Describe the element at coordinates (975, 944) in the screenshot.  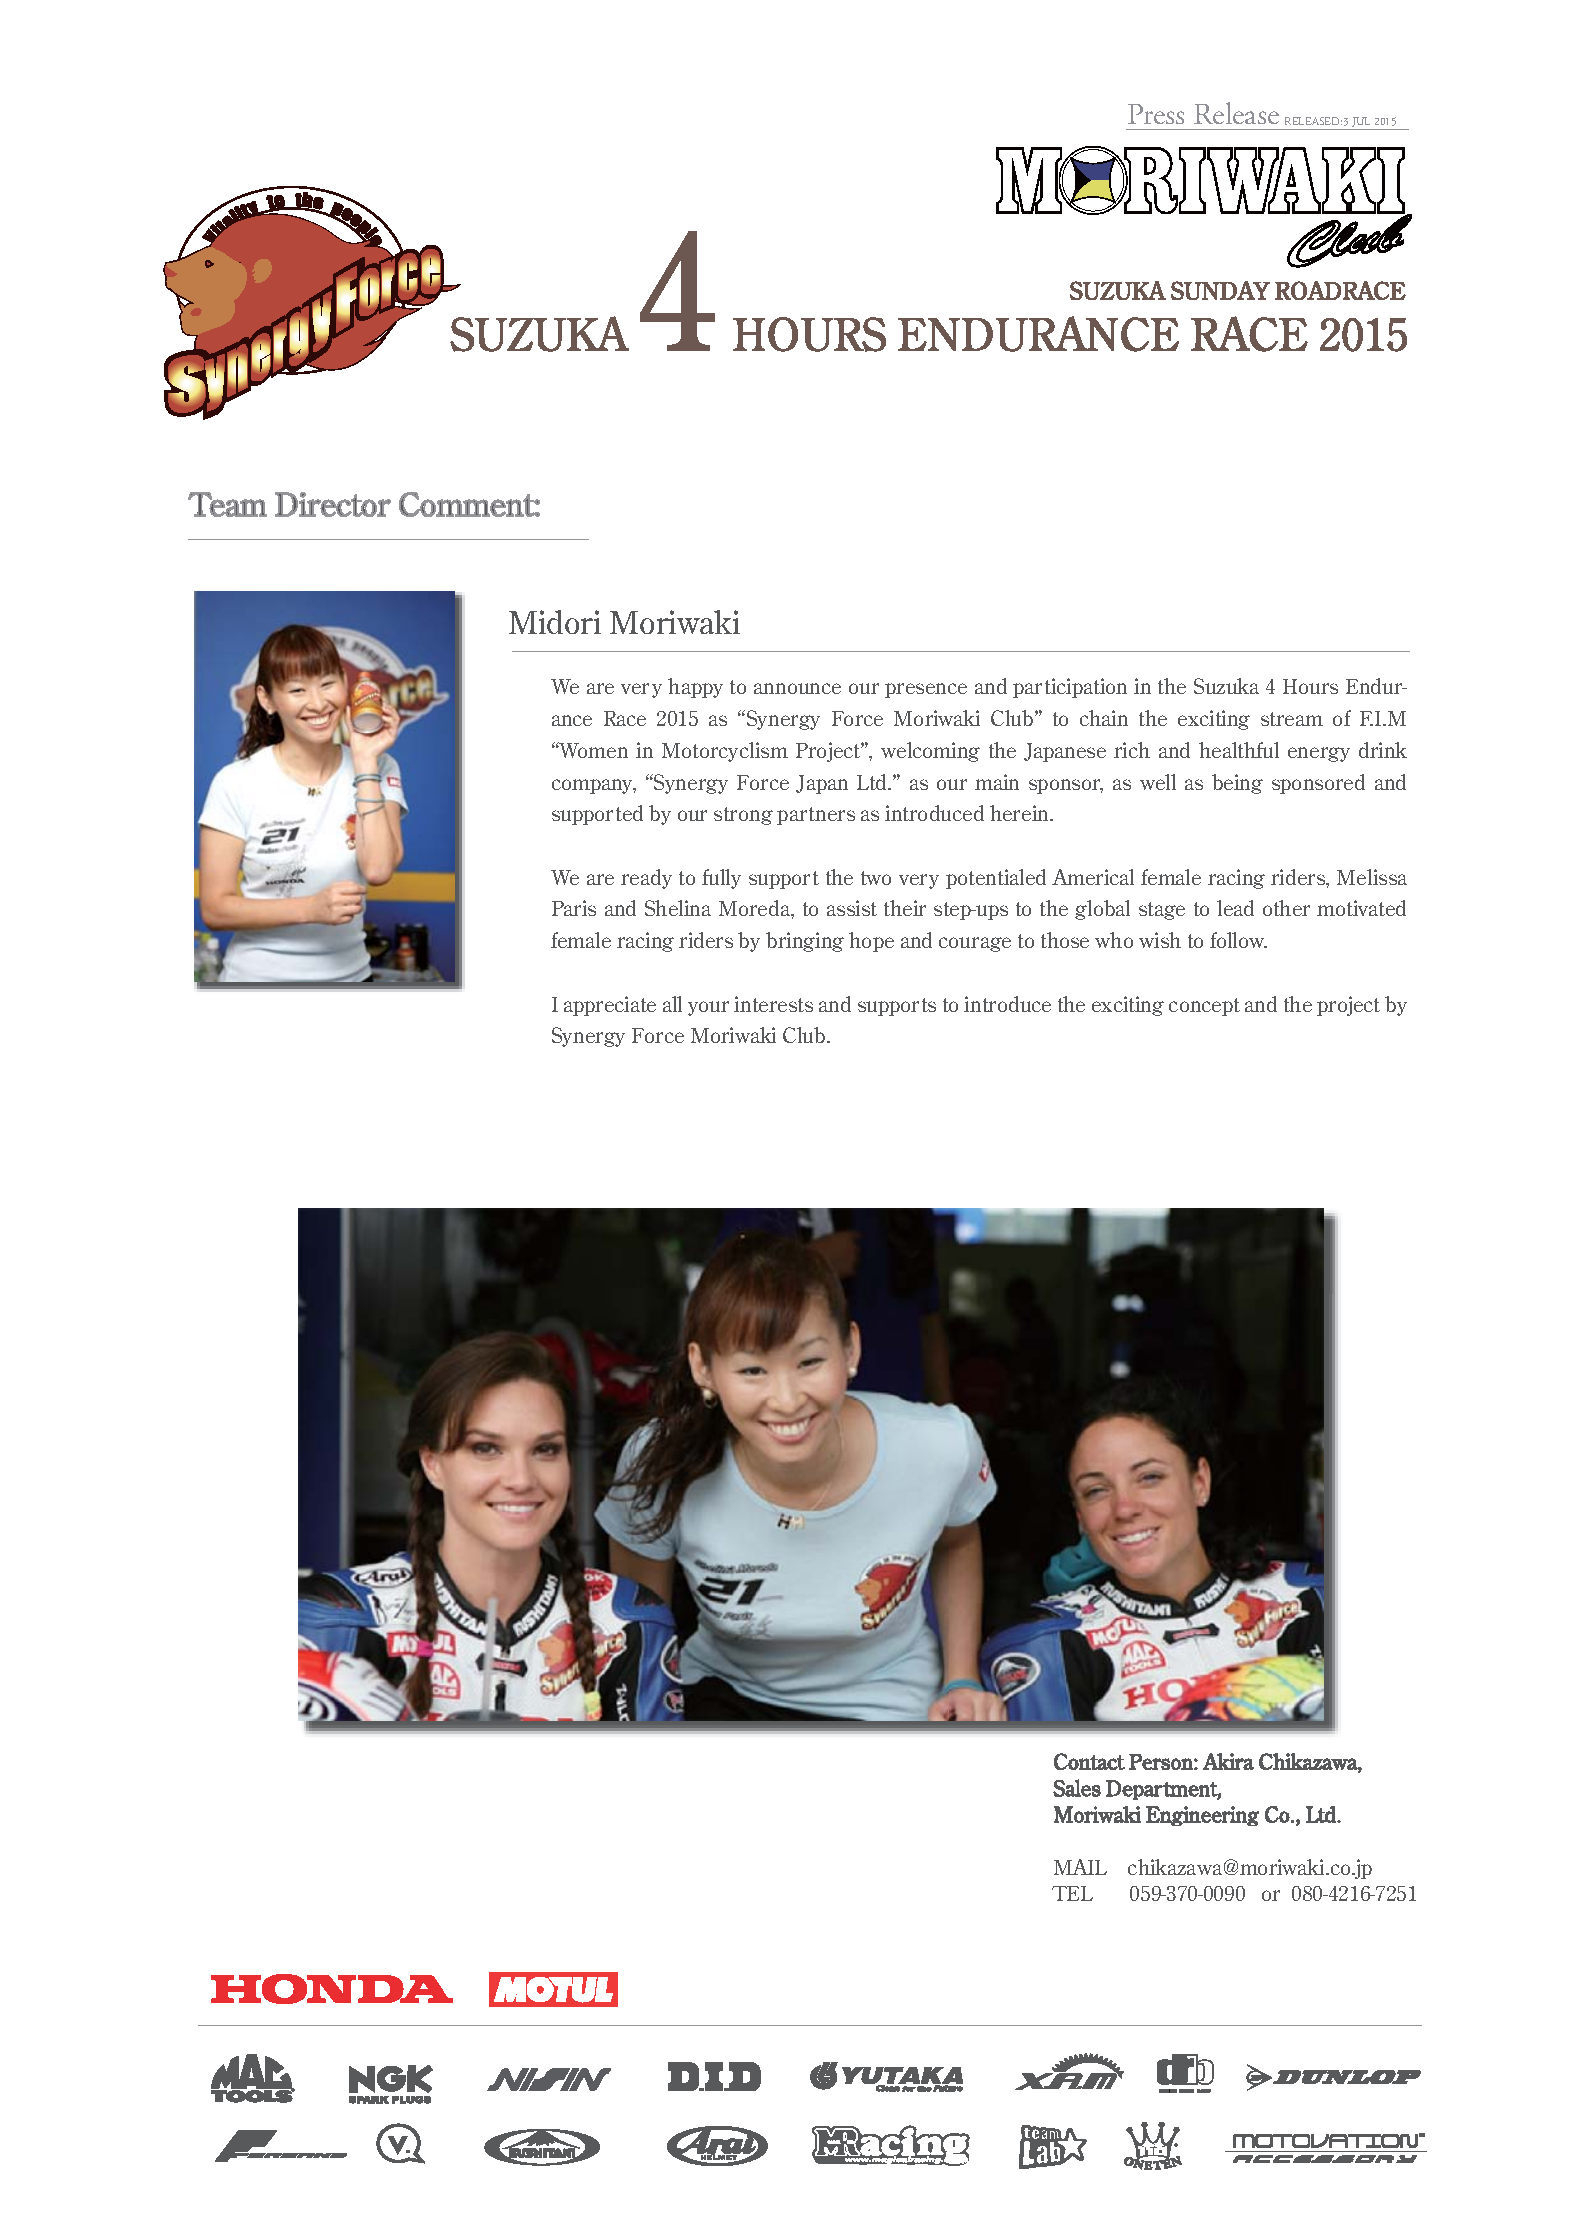
I see `courage` at that location.
